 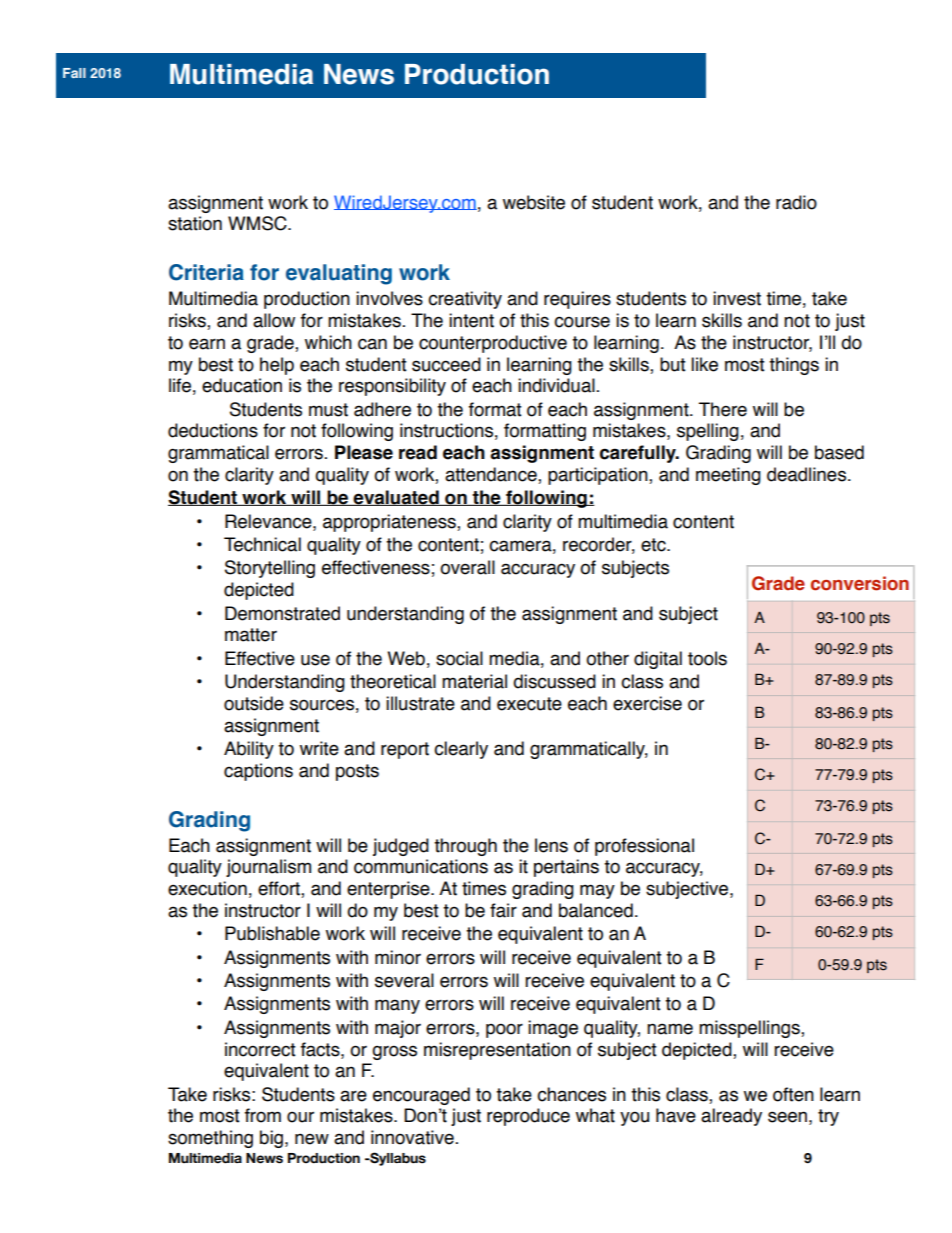 I want to click on Fall, so click(x=74, y=73).
